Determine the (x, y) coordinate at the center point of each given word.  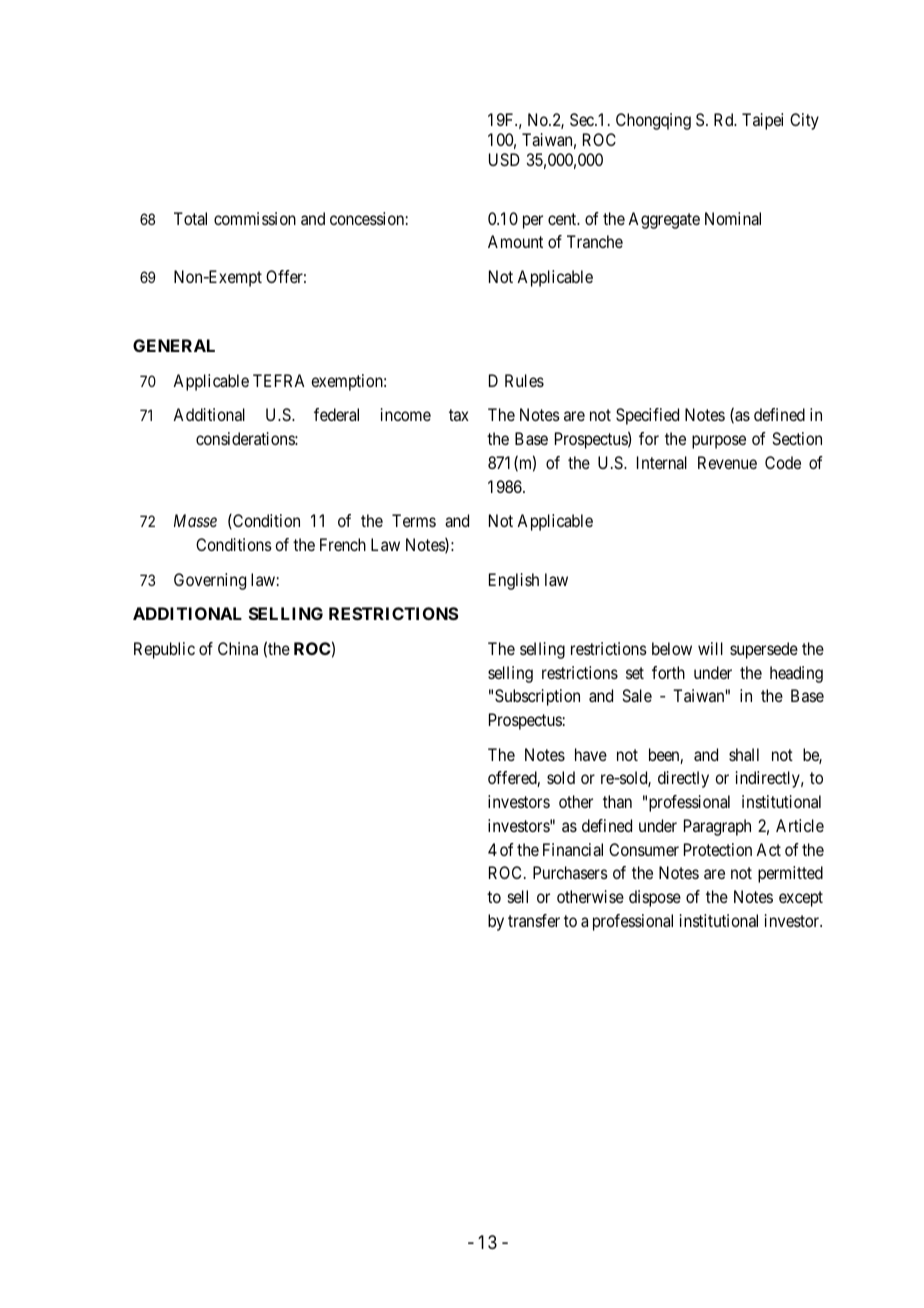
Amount (515, 241)
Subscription (537, 697)
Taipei (762, 121)
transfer (534, 920)
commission (255, 218)
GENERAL (174, 345)
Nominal (733, 218)
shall (744, 754)
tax (459, 415)
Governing (210, 581)
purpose (719, 442)
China (238, 648)
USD (504, 159)
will (710, 648)
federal (336, 414)
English (514, 581)
